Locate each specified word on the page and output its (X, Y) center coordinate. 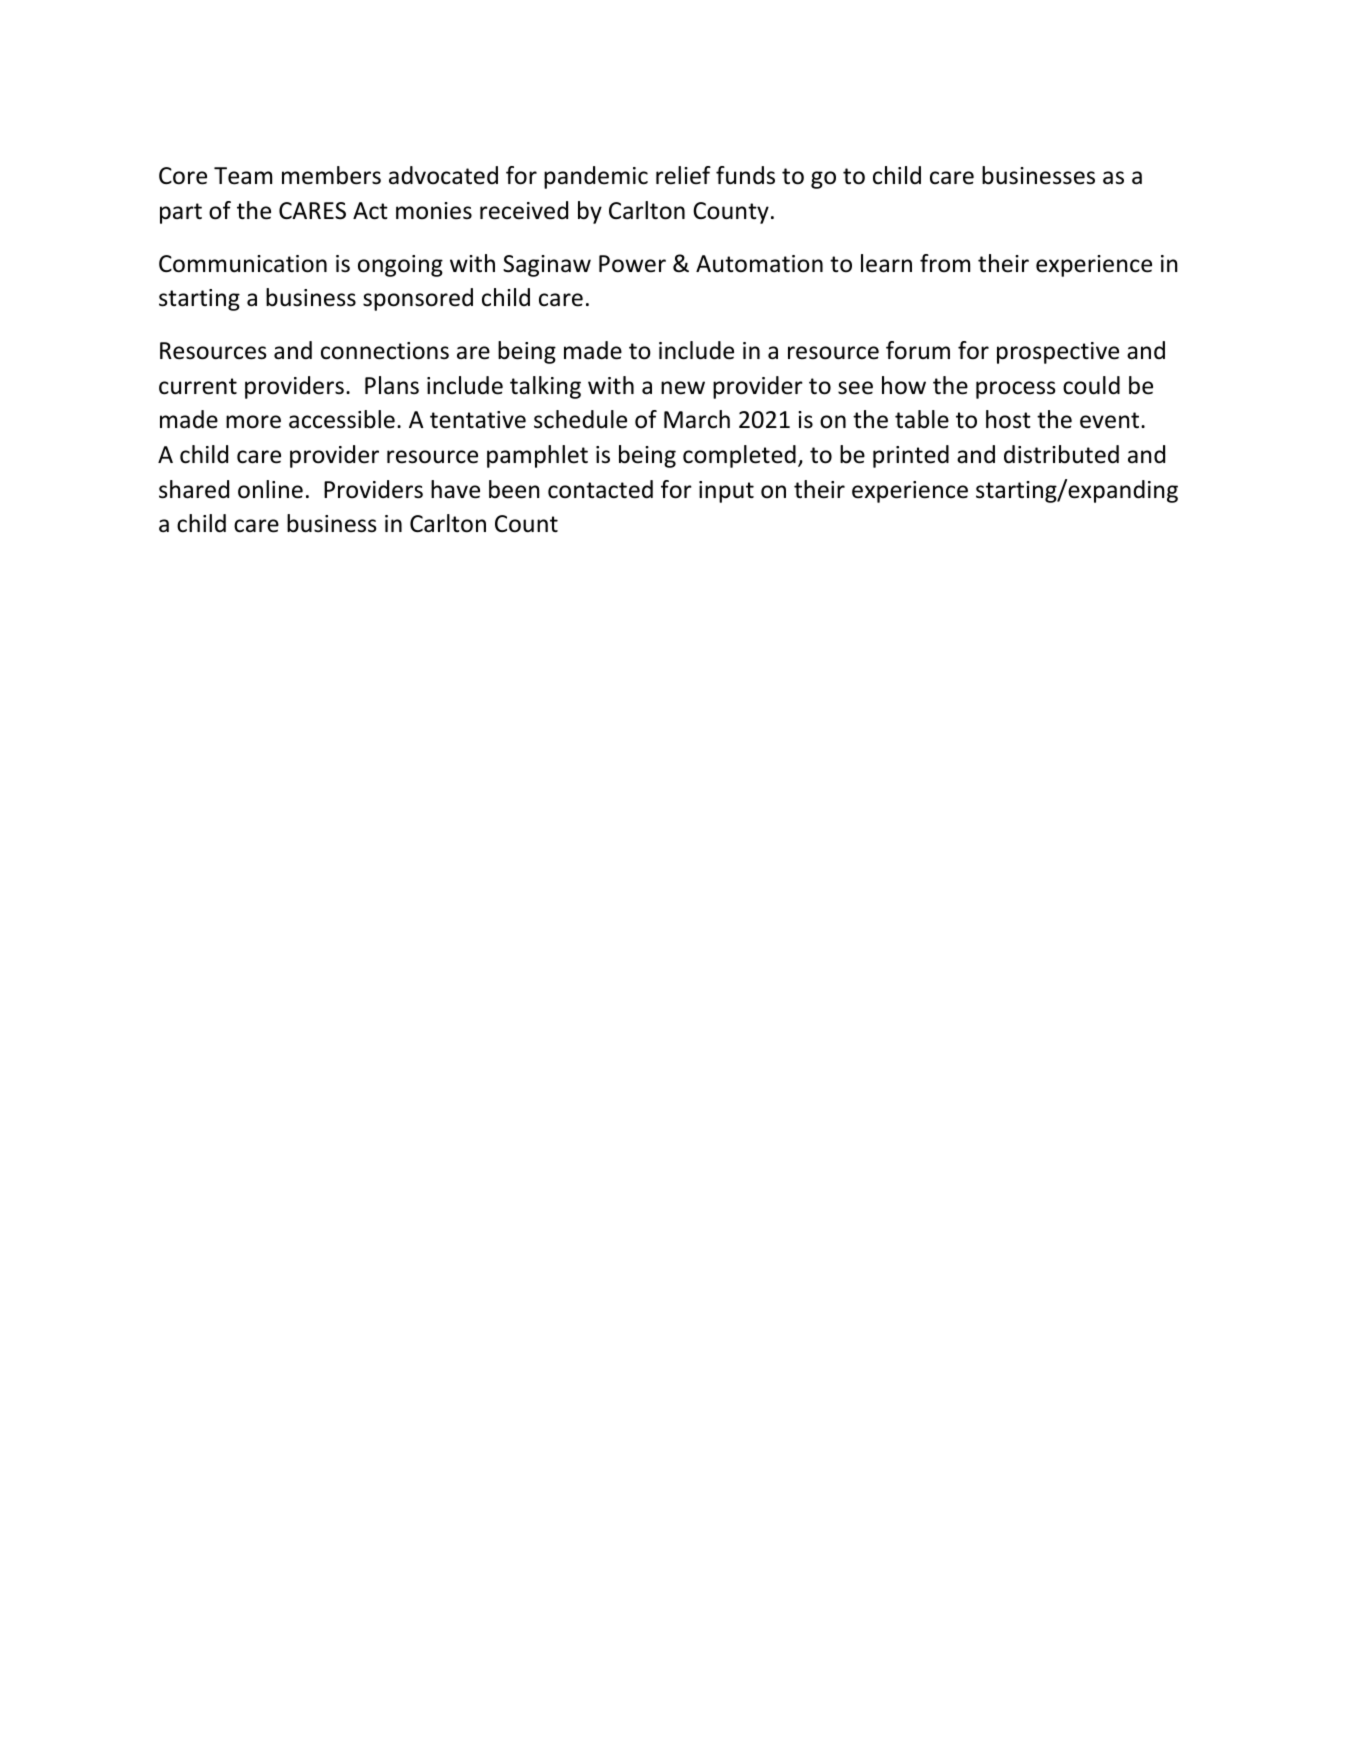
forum (918, 350)
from (945, 263)
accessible (342, 419)
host (1008, 419)
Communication (243, 264)
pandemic (596, 177)
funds (745, 175)
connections (385, 351)
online (270, 489)
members (331, 175)
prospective (1058, 353)
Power (632, 264)
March (697, 419)
